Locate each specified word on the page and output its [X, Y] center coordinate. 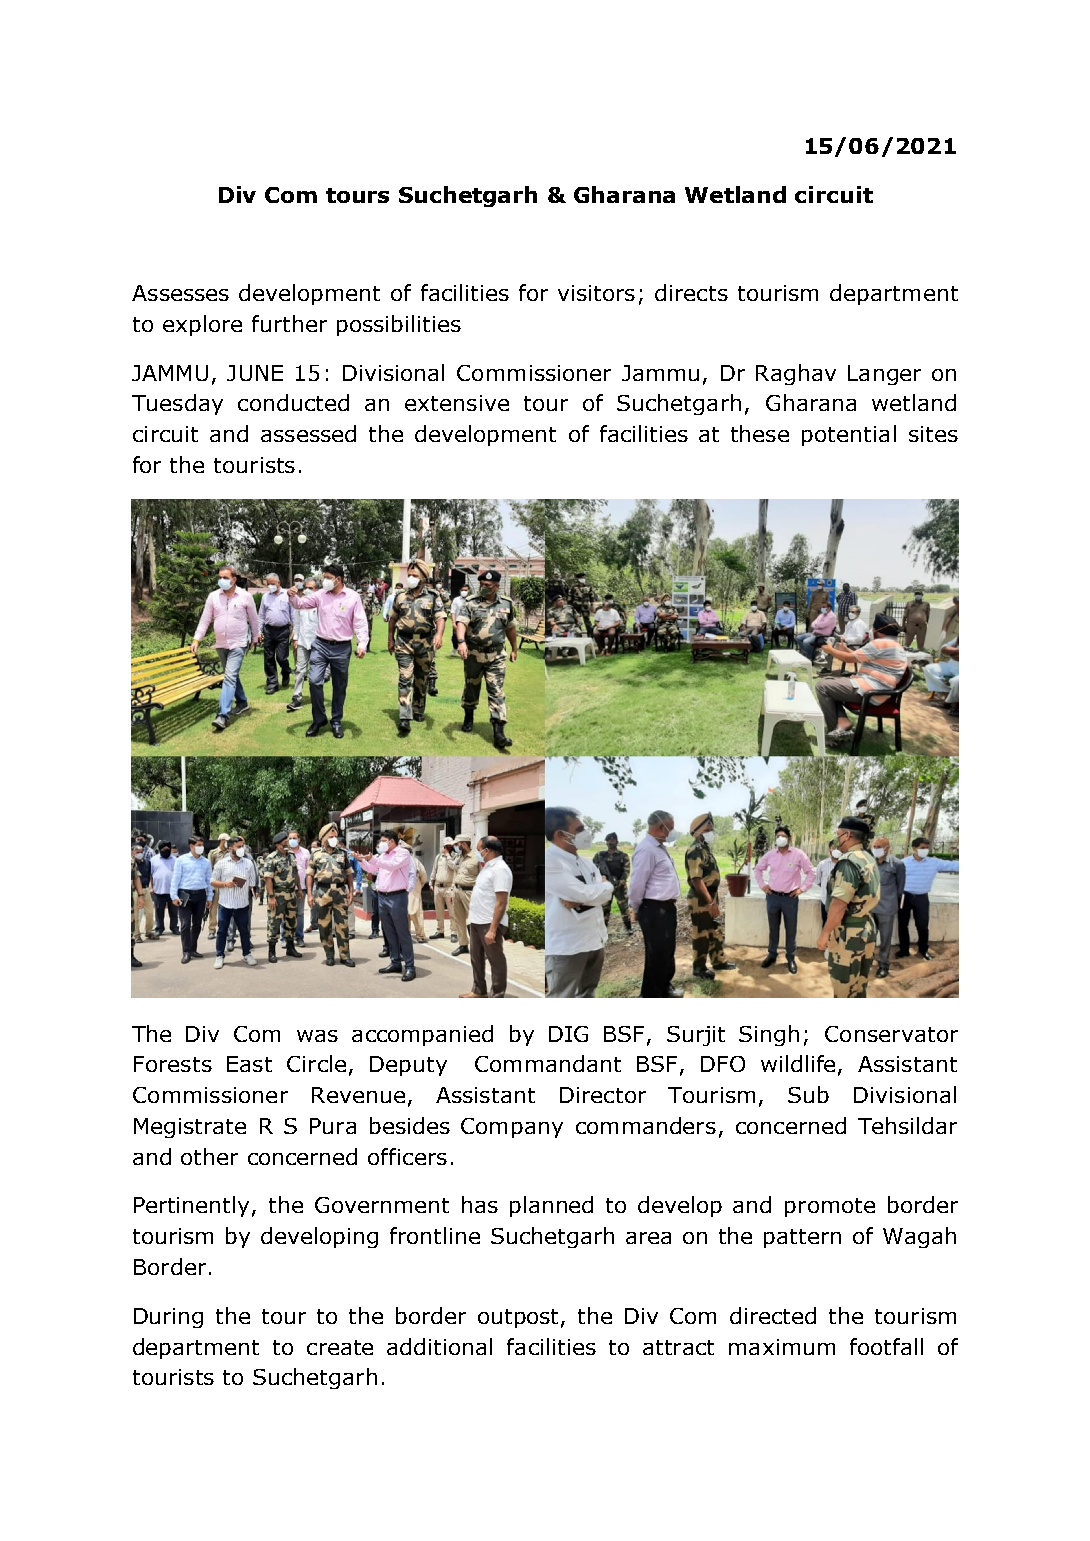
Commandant [548, 1063]
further [289, 323]
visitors [596, 293]
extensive [457, 403]
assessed [308, 433]
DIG [568, 1034]
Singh [769, 1035]
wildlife [798, 1063]
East [249, 1064]
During [168, 1318]
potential [849, 435]
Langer [884, 375]
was [317, 1036]
